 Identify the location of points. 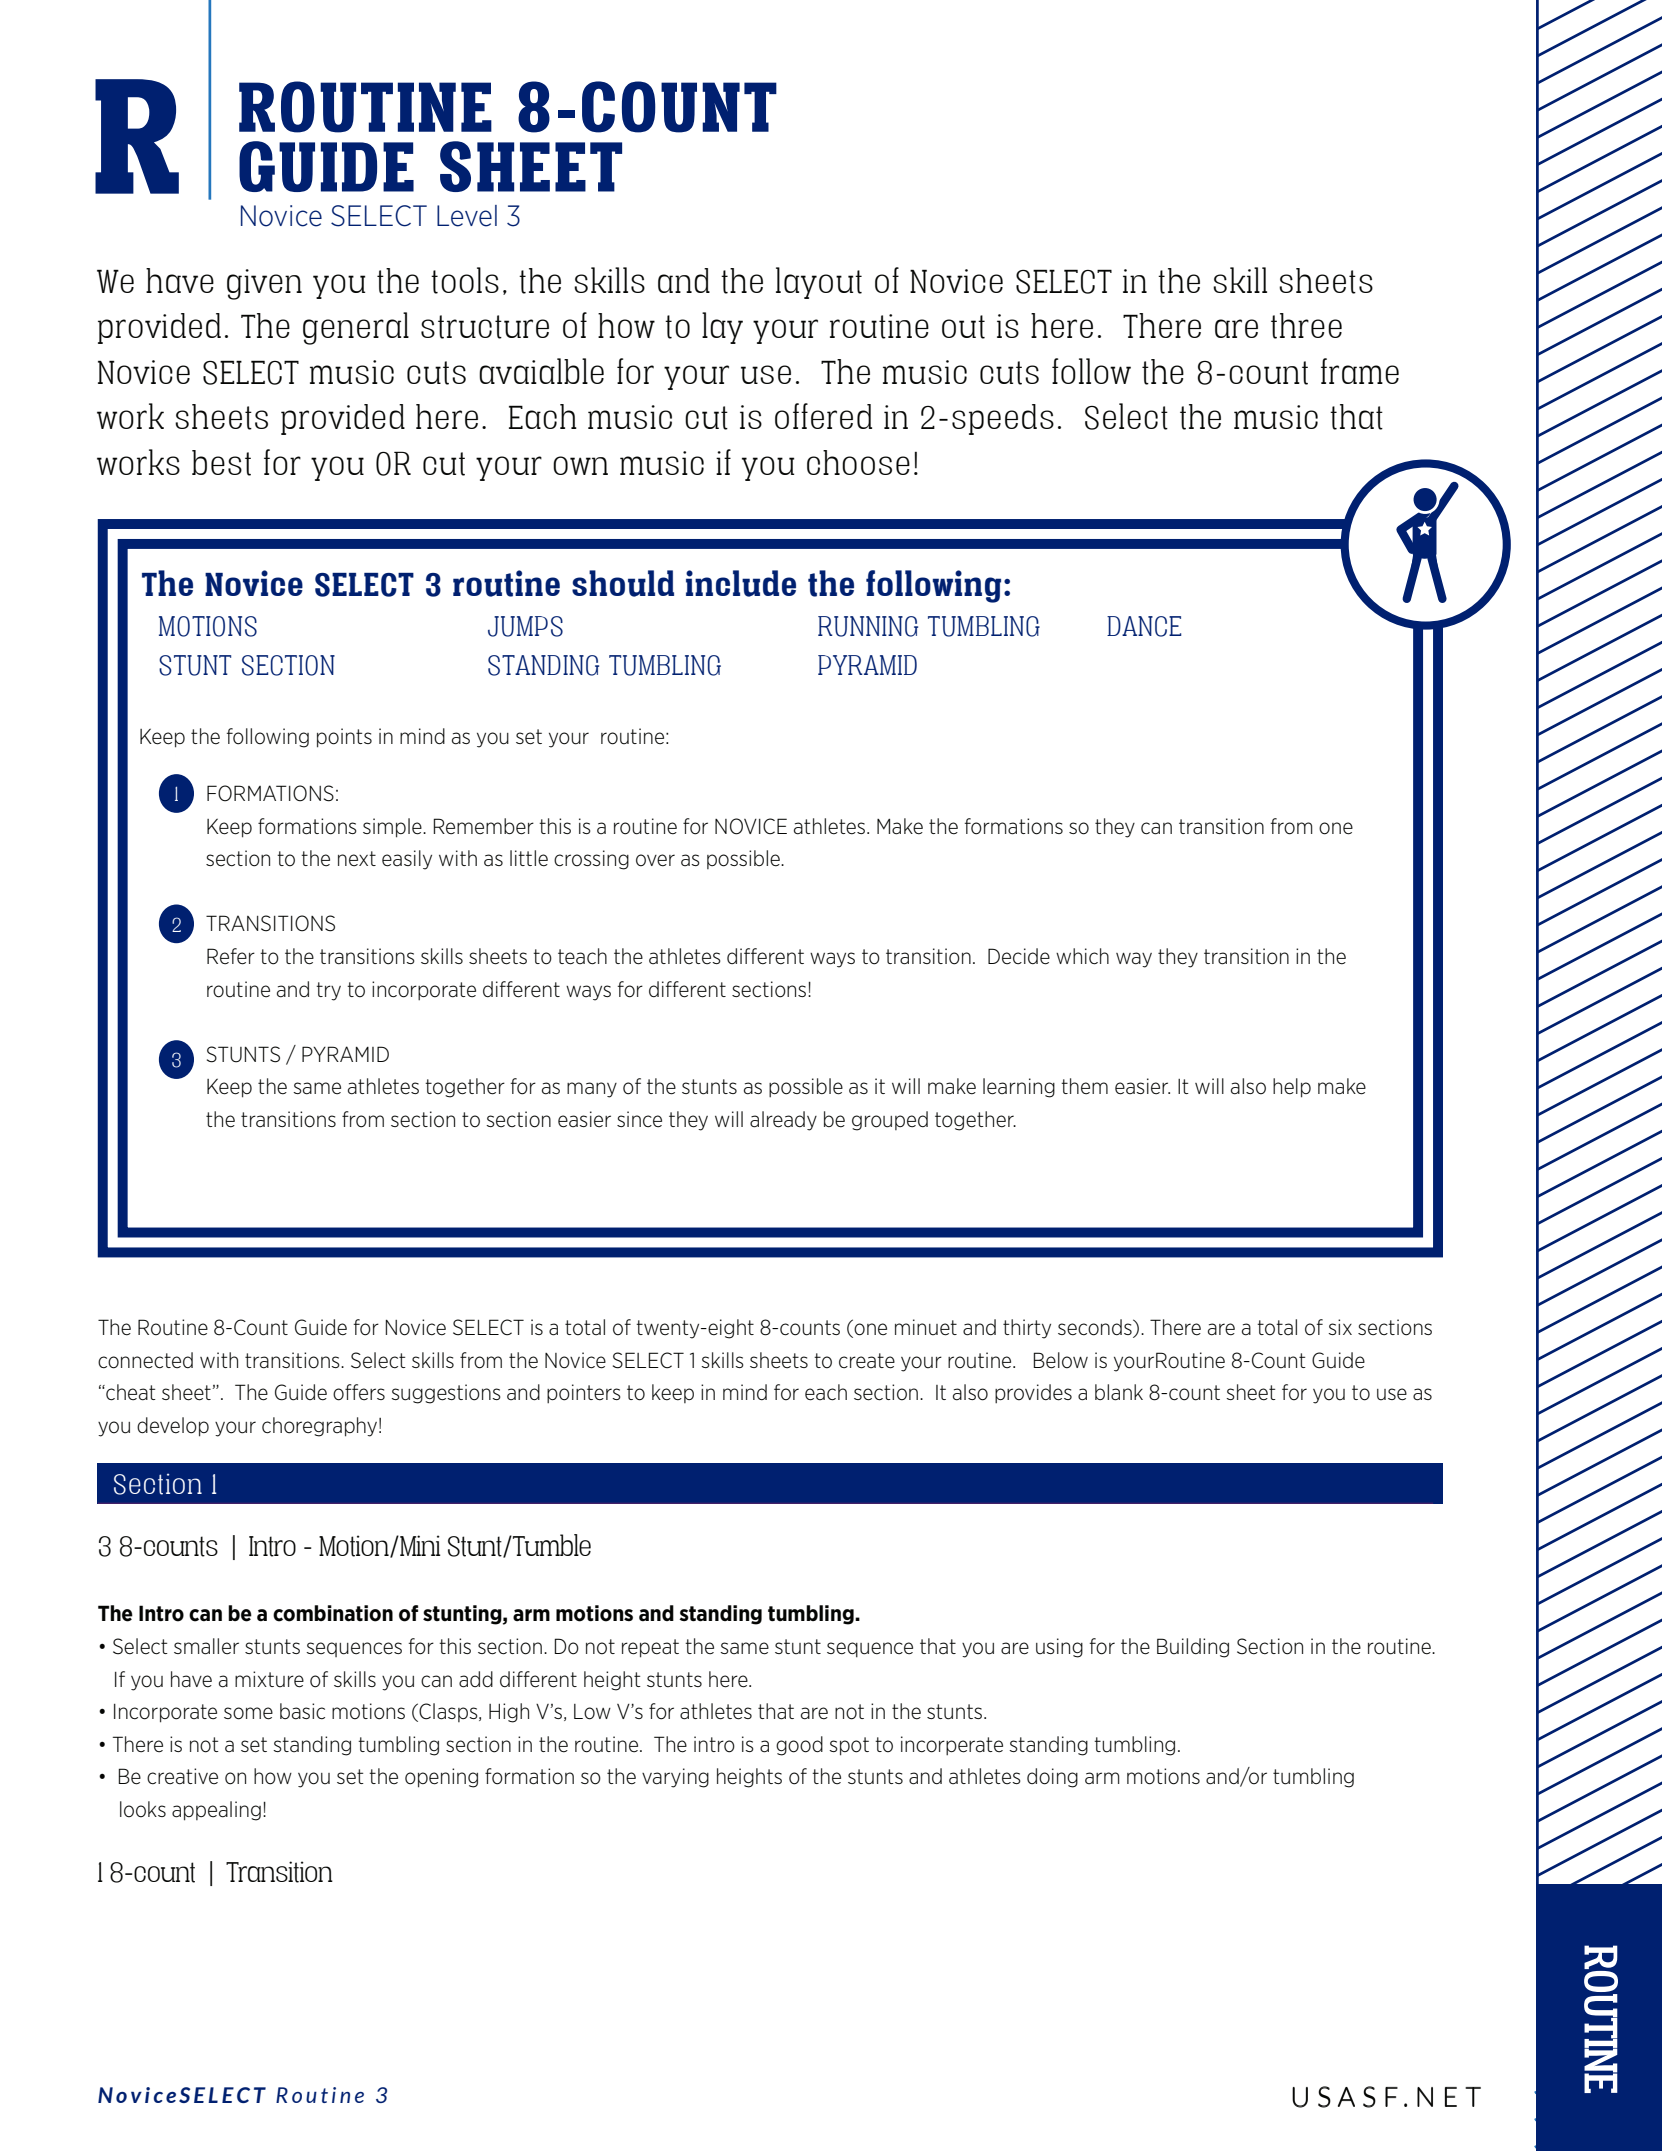
(344, 738).
